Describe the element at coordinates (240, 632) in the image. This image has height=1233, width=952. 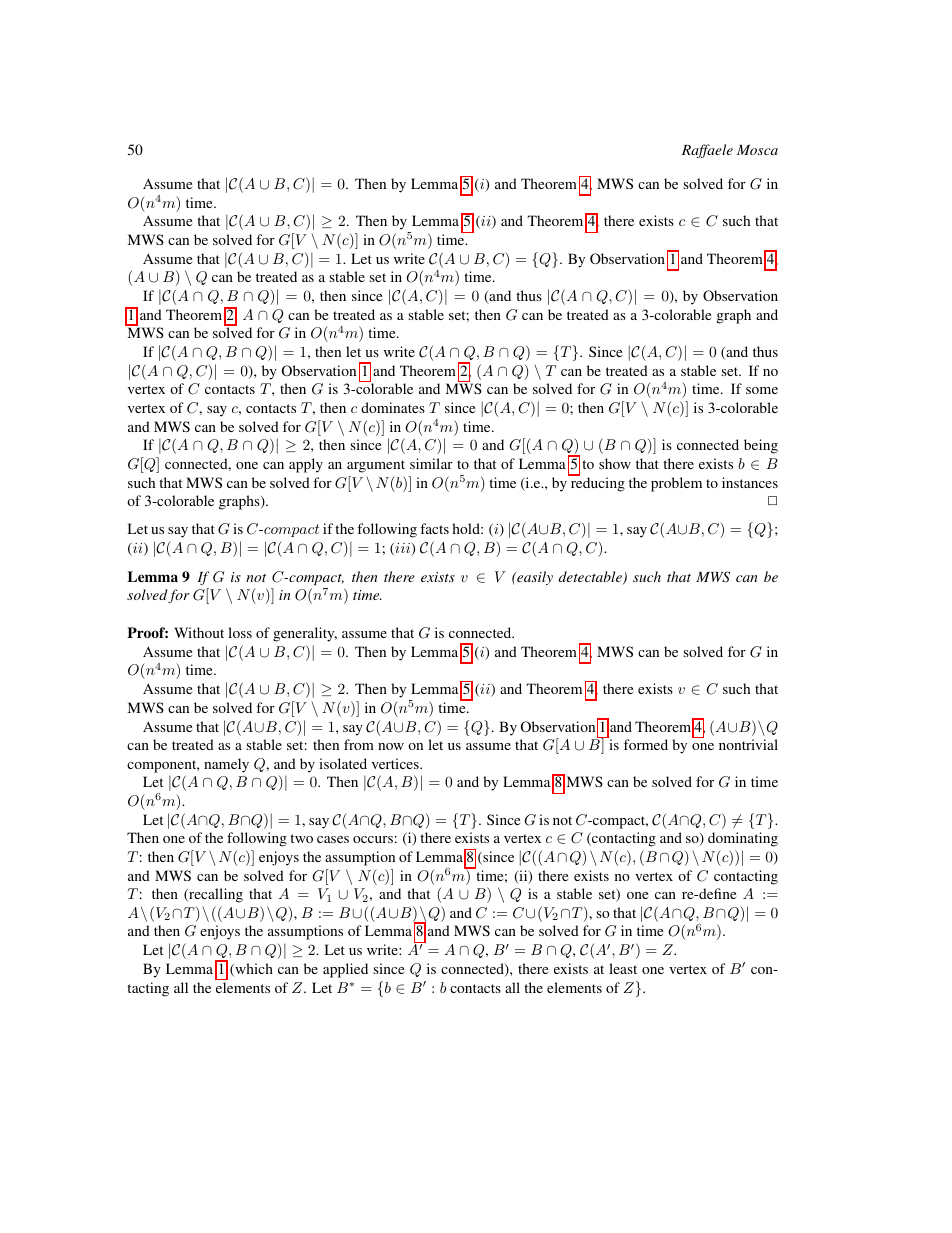
I see `loss` at that location.
